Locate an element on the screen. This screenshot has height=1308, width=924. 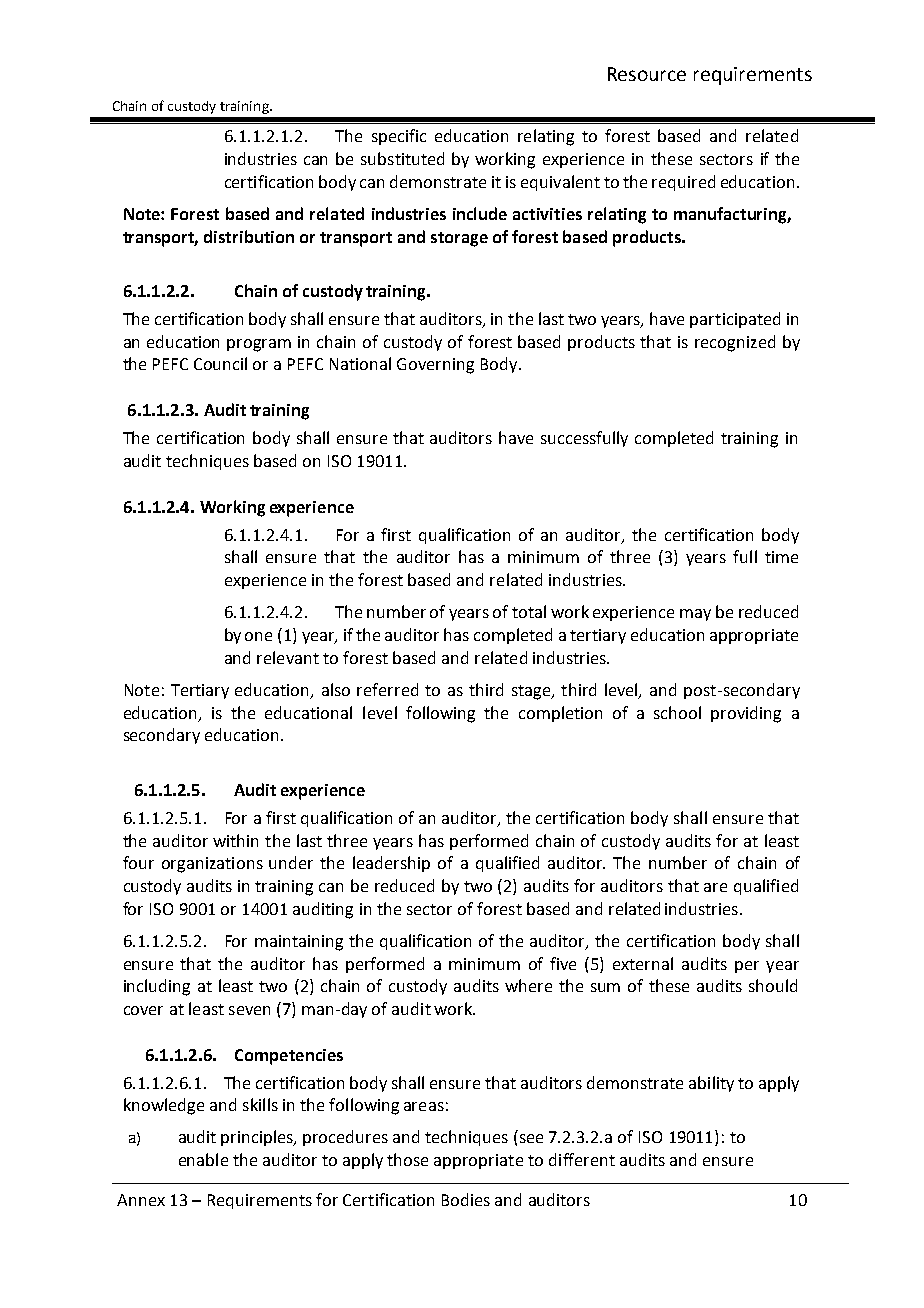
total is located at coordinates (529, 611).
